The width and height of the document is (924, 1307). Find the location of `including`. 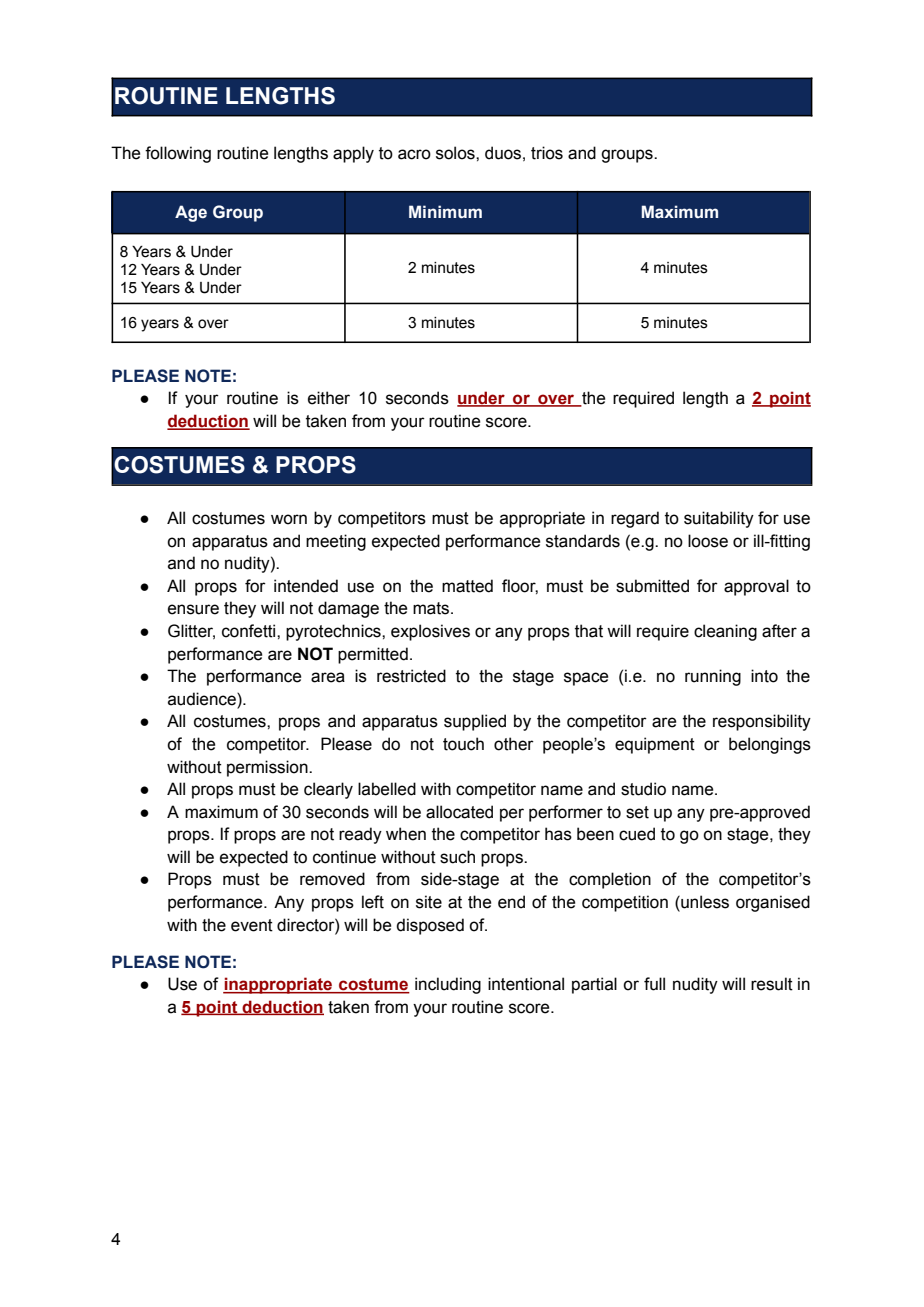

including is located at coordinates (448, 985).
